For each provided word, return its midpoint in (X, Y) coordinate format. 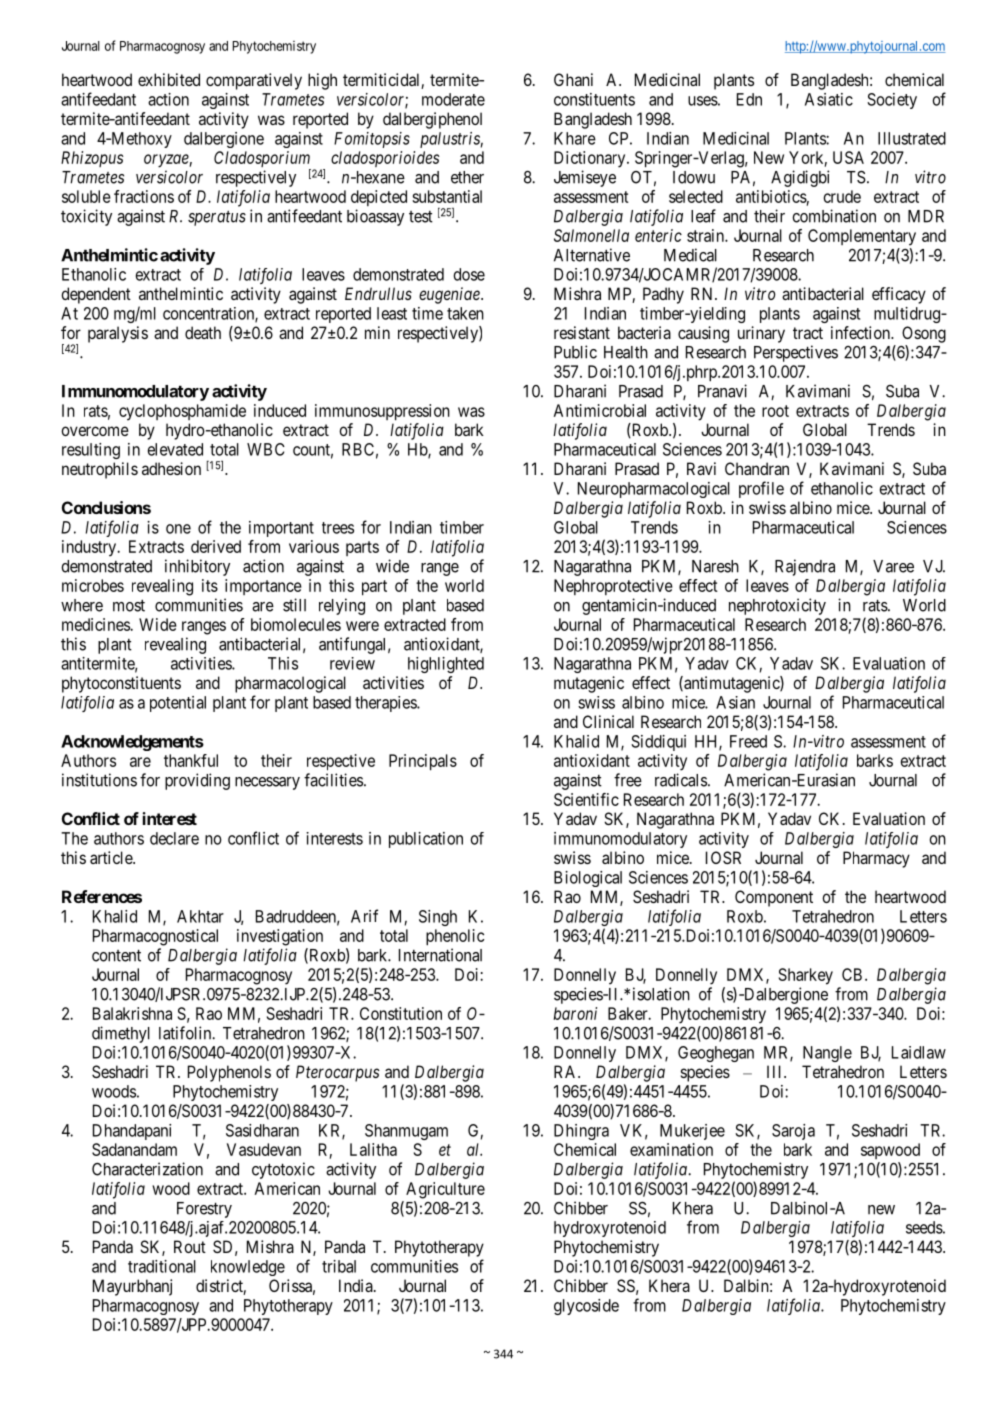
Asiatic (829, 99)
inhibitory (197, 567)
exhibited (169, 79)
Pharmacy (876, 859)
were (362, 626)
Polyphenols (229, 1073)
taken (465, 313)
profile (761, 489)
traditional (162, 1266)
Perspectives (796, 353)
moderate (453, 99)
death (203, 332)
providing (197, 781)
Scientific (586, 799)
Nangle (827, 1054)
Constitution (401, 1013)
